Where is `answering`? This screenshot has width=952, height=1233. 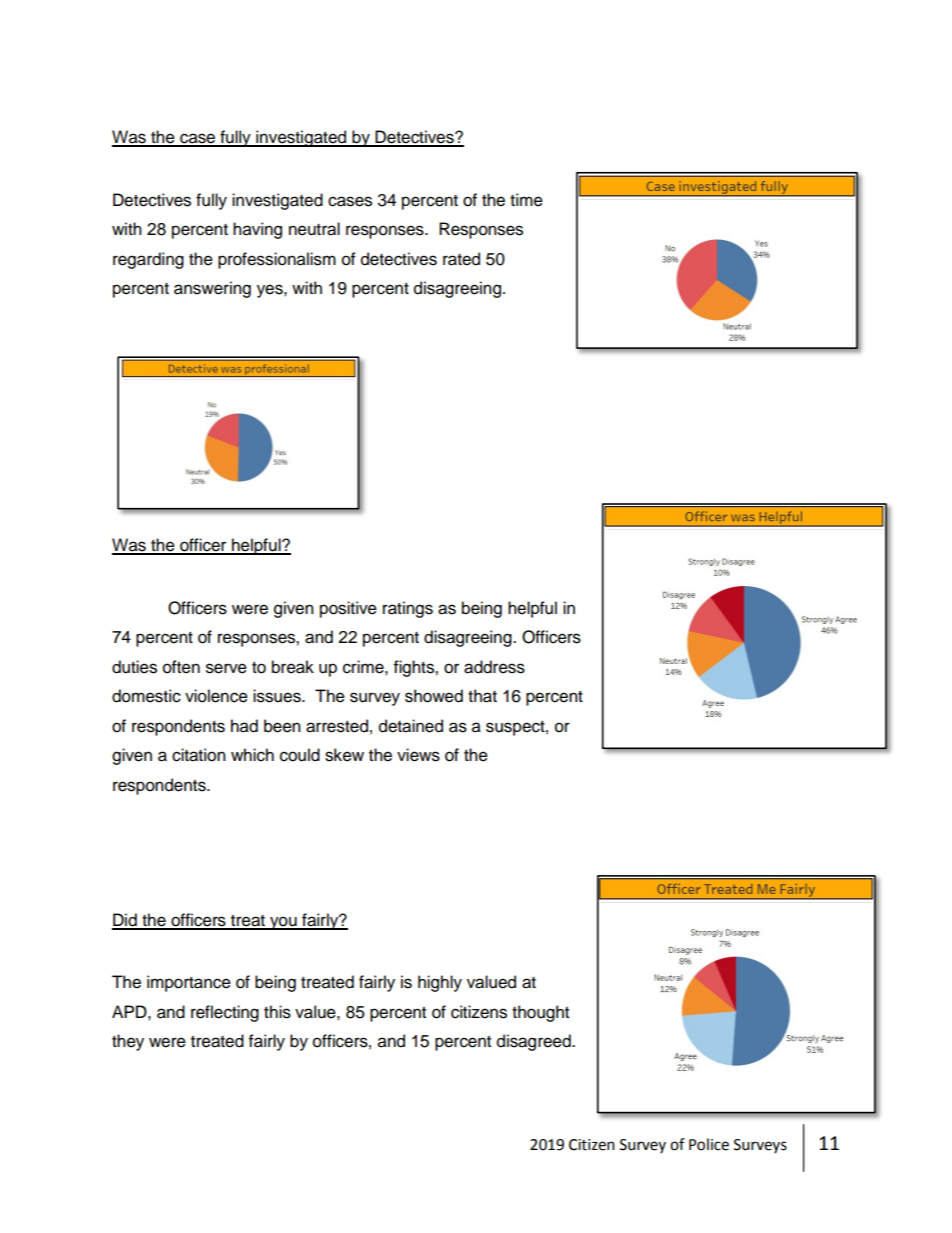 answering is located at coordinates (212, 289).
